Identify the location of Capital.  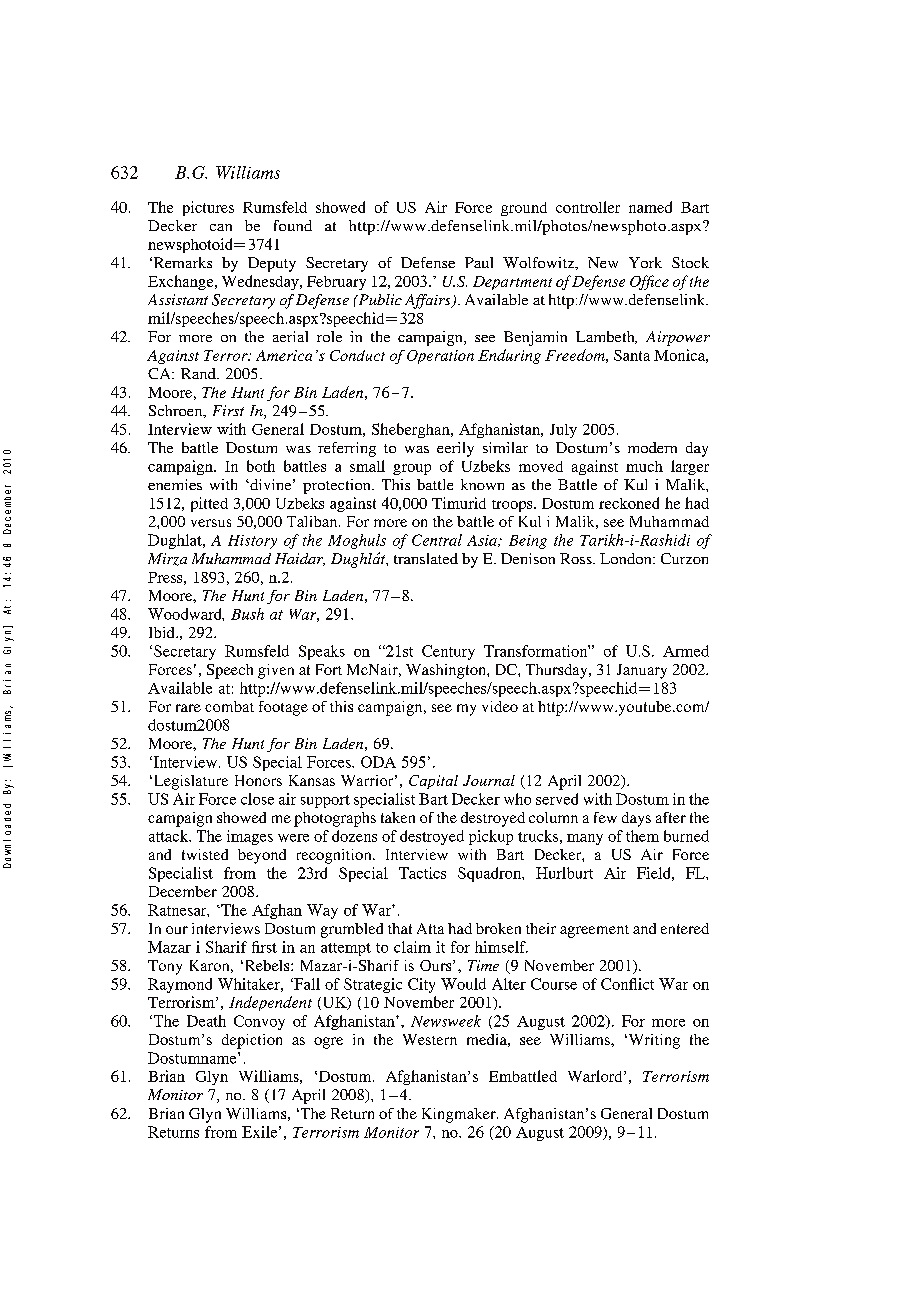
(433, 782).
